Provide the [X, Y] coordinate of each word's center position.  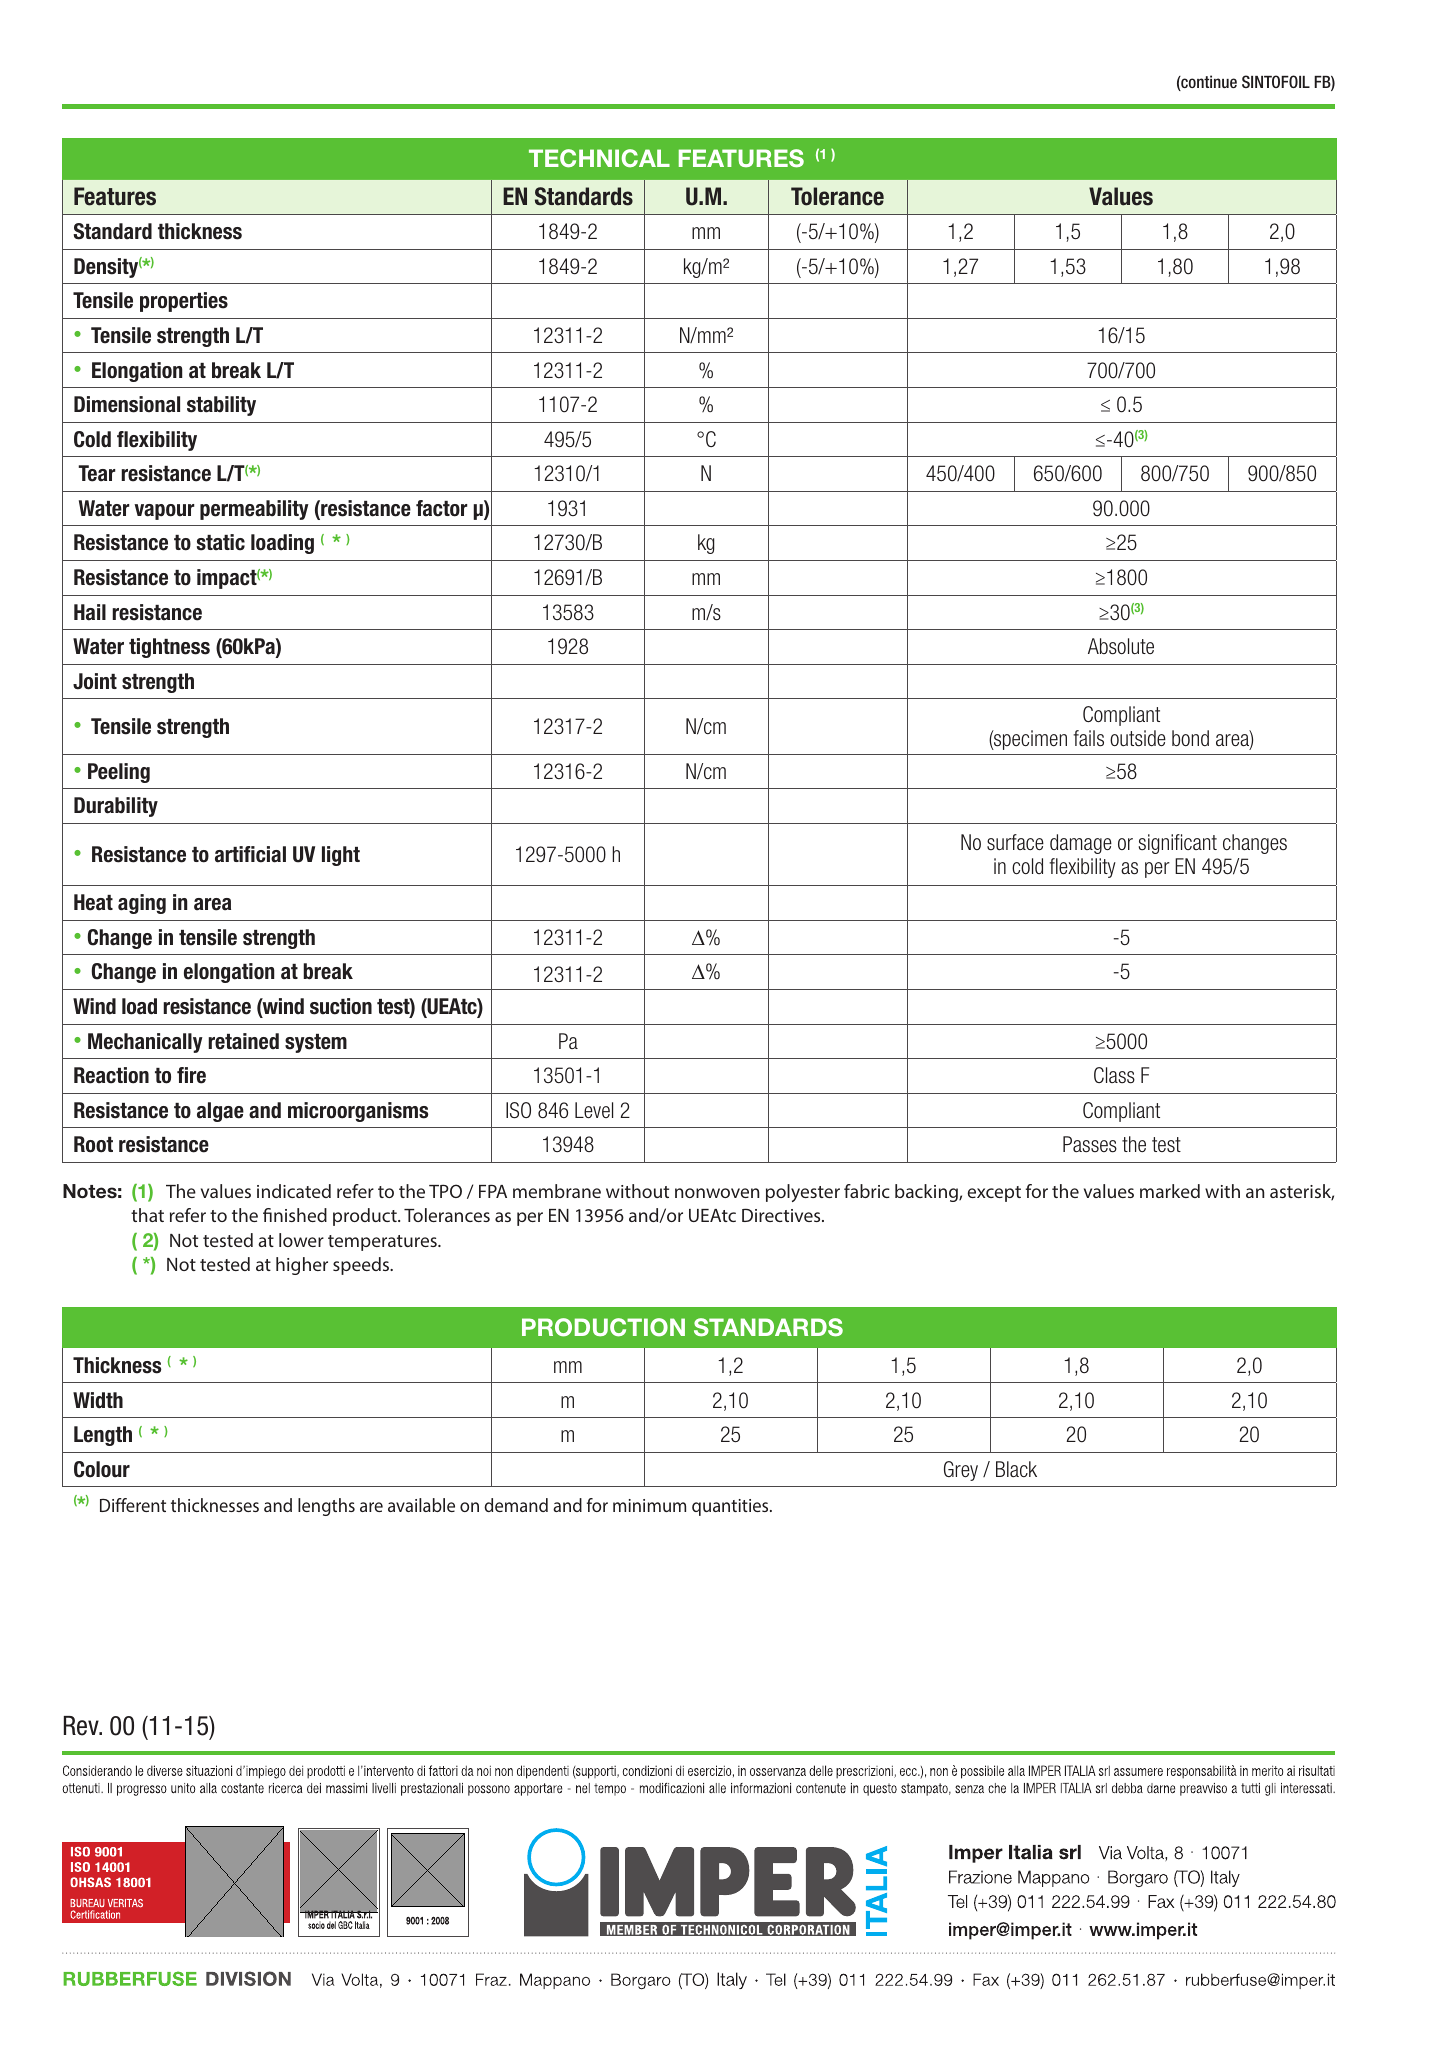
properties [184, 302]
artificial [250, 854]
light [341, 856]
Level [594, 1110]
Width [98, 1400]
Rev [82, 1726]
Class [1114, 1075]
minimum [649, 1505]
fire [191, 1075]
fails [1088, 738]
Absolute [1121, 646]
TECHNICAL [599, 158]
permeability [254, 510]
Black [1016, 1469]
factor [442, 508]
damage [1081, 844]
